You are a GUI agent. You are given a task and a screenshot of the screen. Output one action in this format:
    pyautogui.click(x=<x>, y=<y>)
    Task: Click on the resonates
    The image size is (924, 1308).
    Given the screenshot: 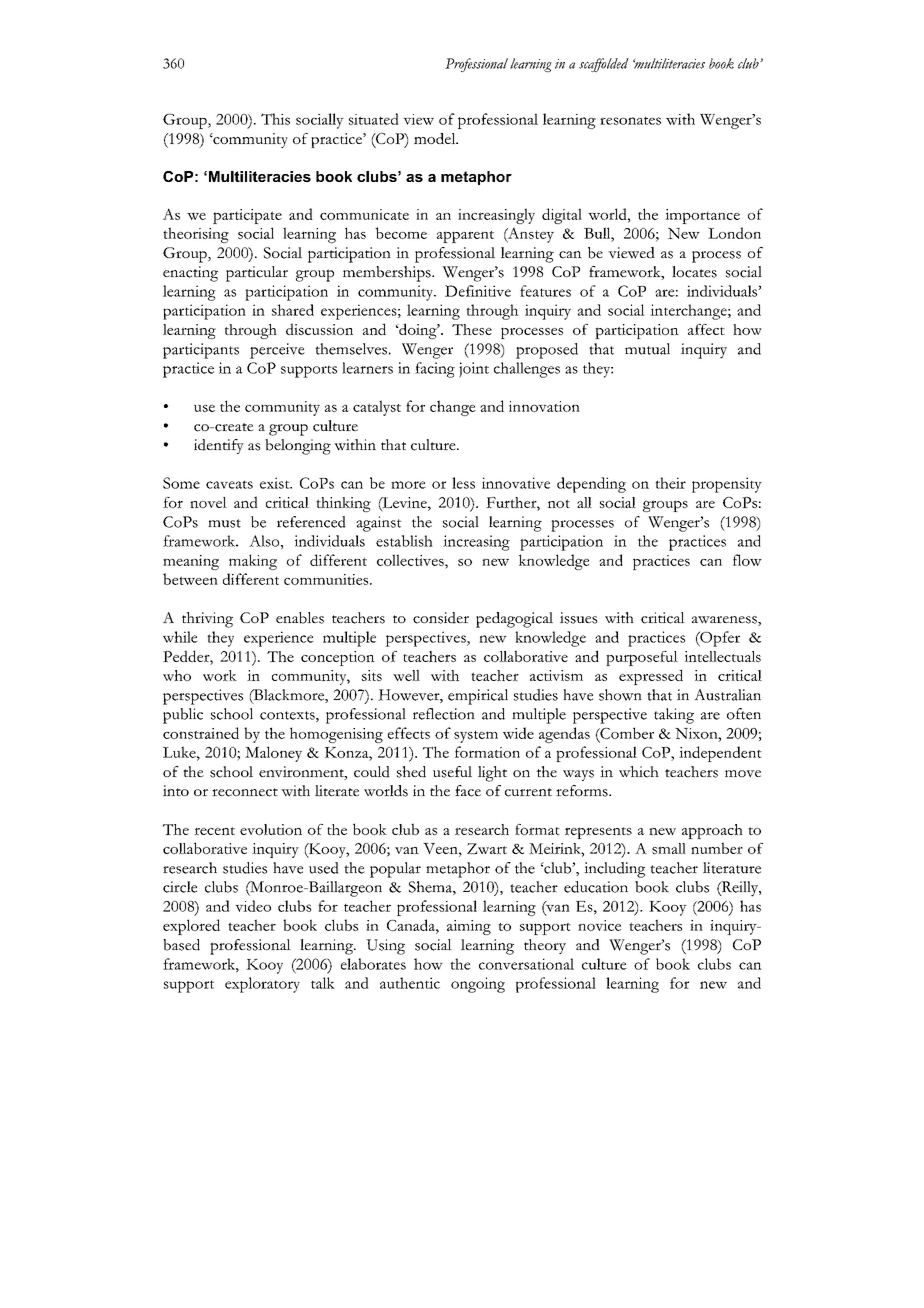 What is the action you would take?
    pyautogui.click(x=630, y=121)
